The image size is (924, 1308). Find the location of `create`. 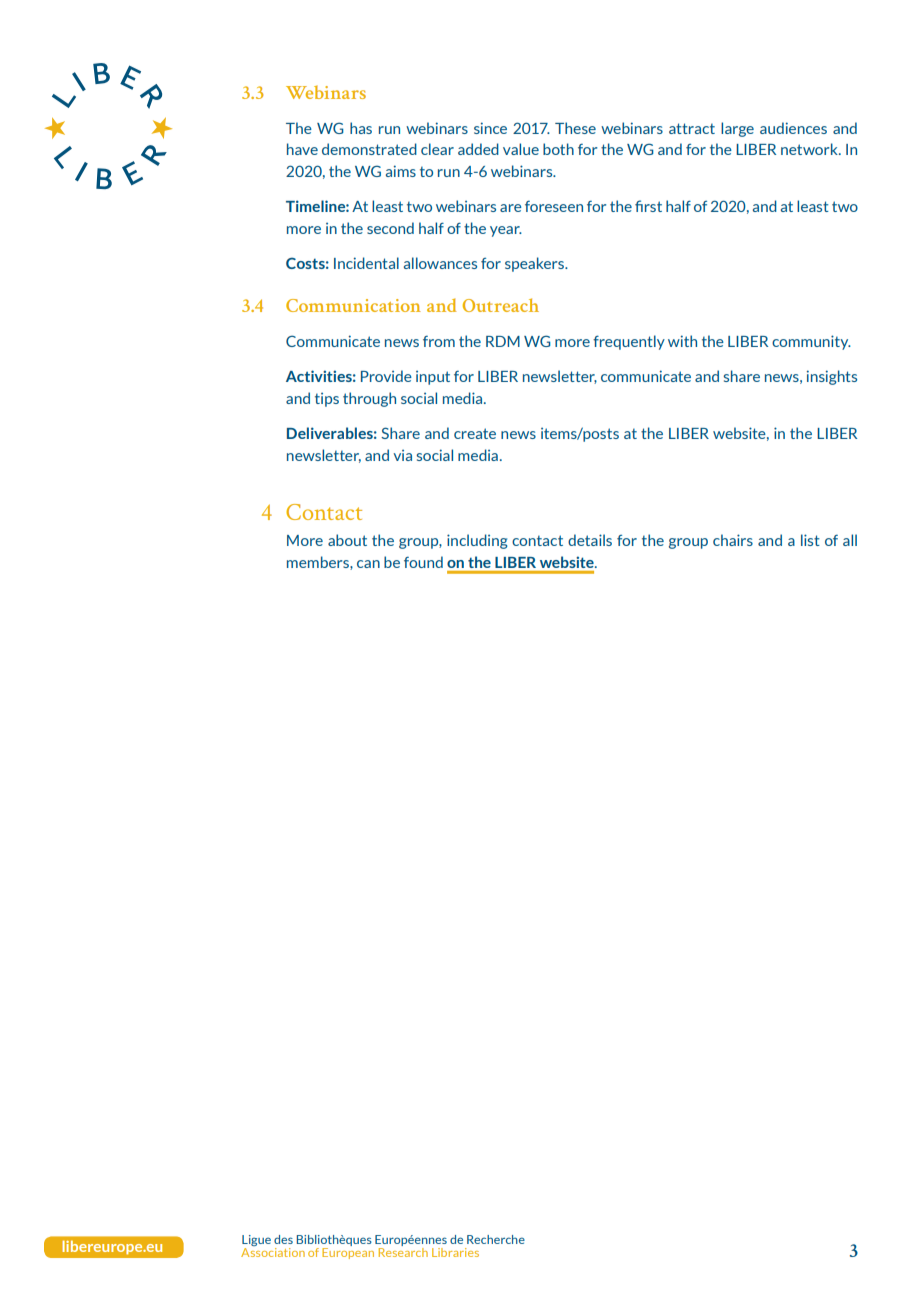

create is located at coordinates (475, 433).
